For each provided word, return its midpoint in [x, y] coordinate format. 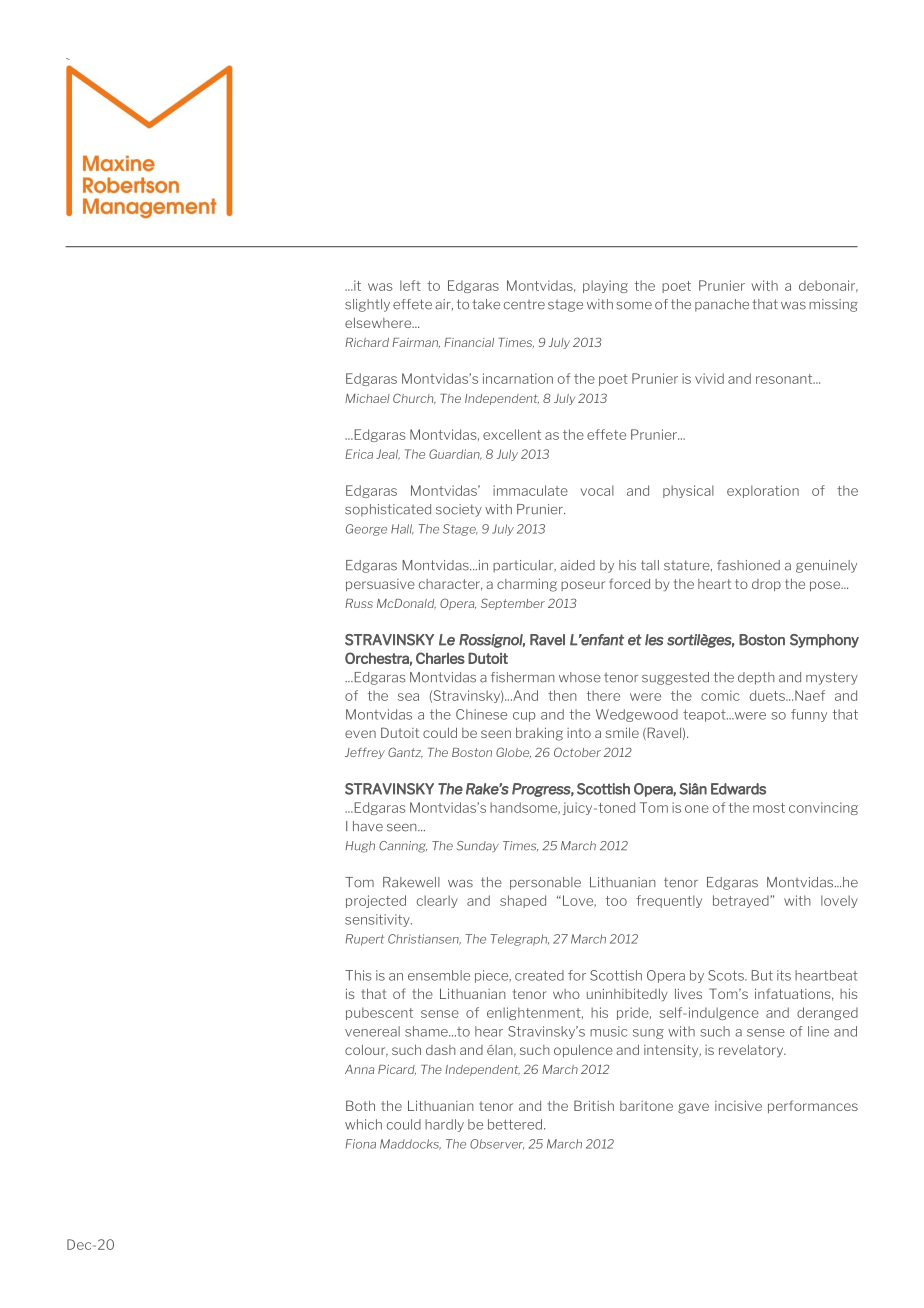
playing [605, 286]
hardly [444, 1125]
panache [722, 305]
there [603, 695]
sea [408, 697]
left [410, 285]
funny [809, 715]
